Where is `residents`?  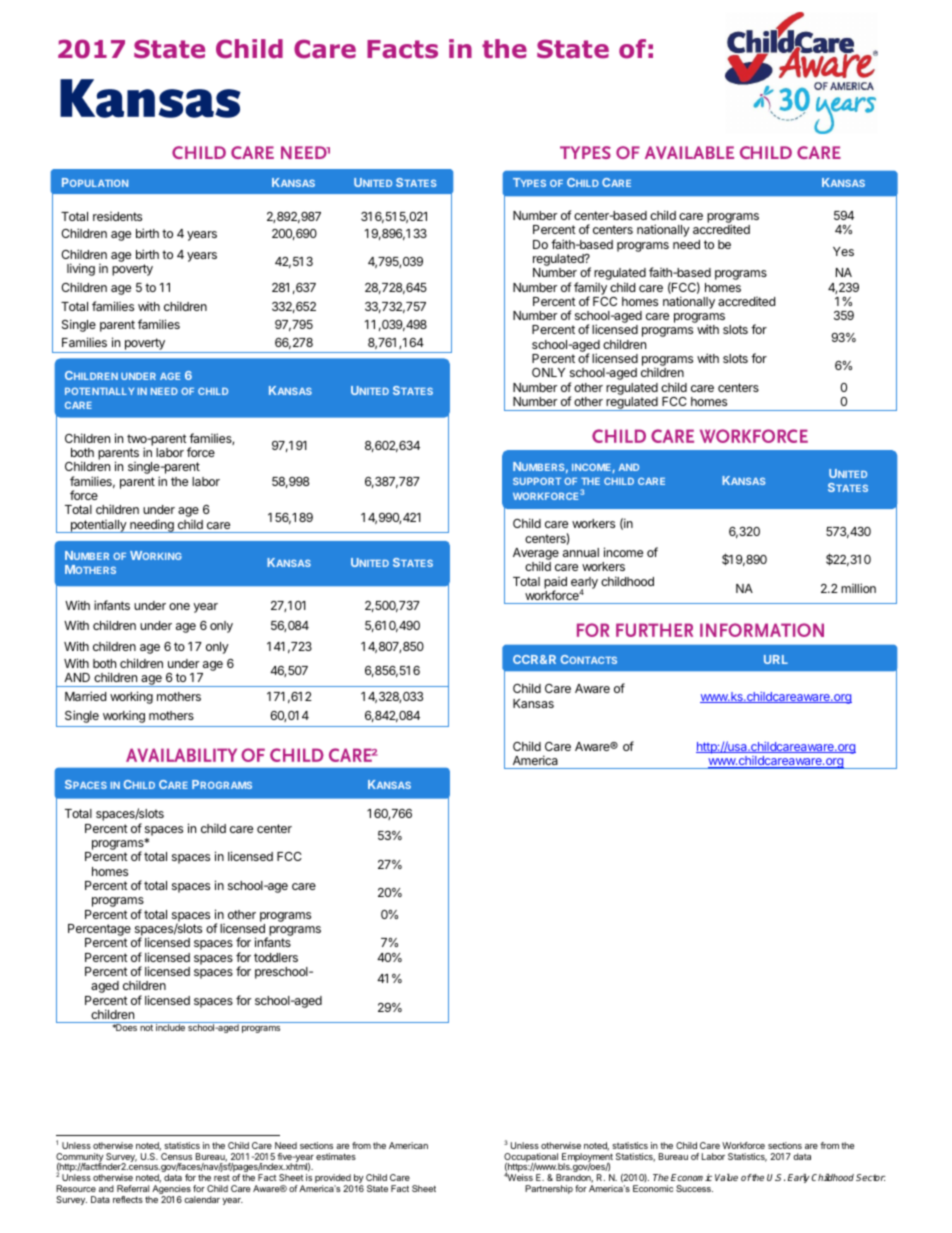
residents is located at coordinates (117, 216).
